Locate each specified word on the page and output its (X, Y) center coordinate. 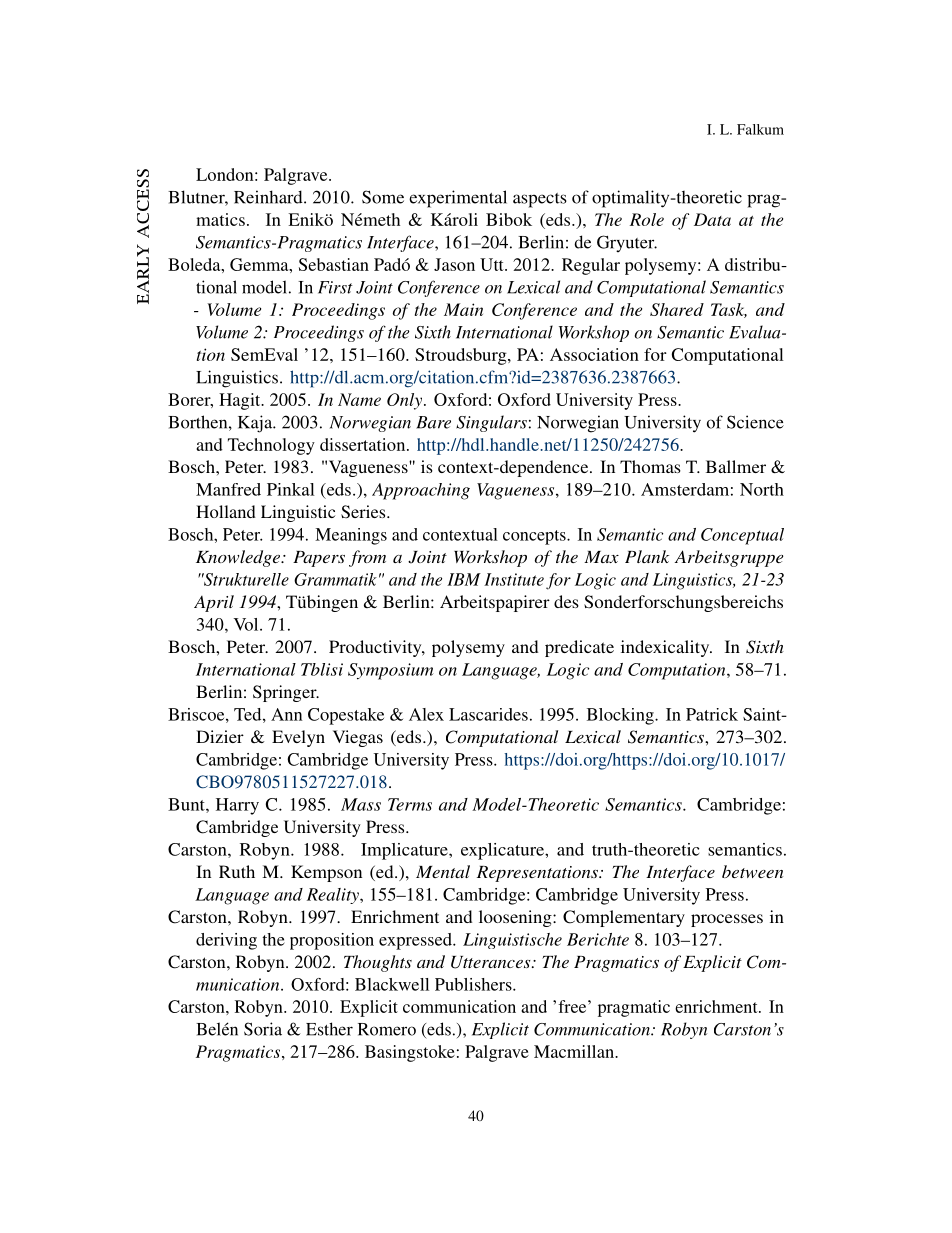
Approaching (421, 491)
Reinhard (269, 197)
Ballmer (736, 466)
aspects (540, 200)
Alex (426, 714)
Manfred (228, 489)
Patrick (712, 714)
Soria (263, 1029)
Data (712, 219)
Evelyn (298, 738)
